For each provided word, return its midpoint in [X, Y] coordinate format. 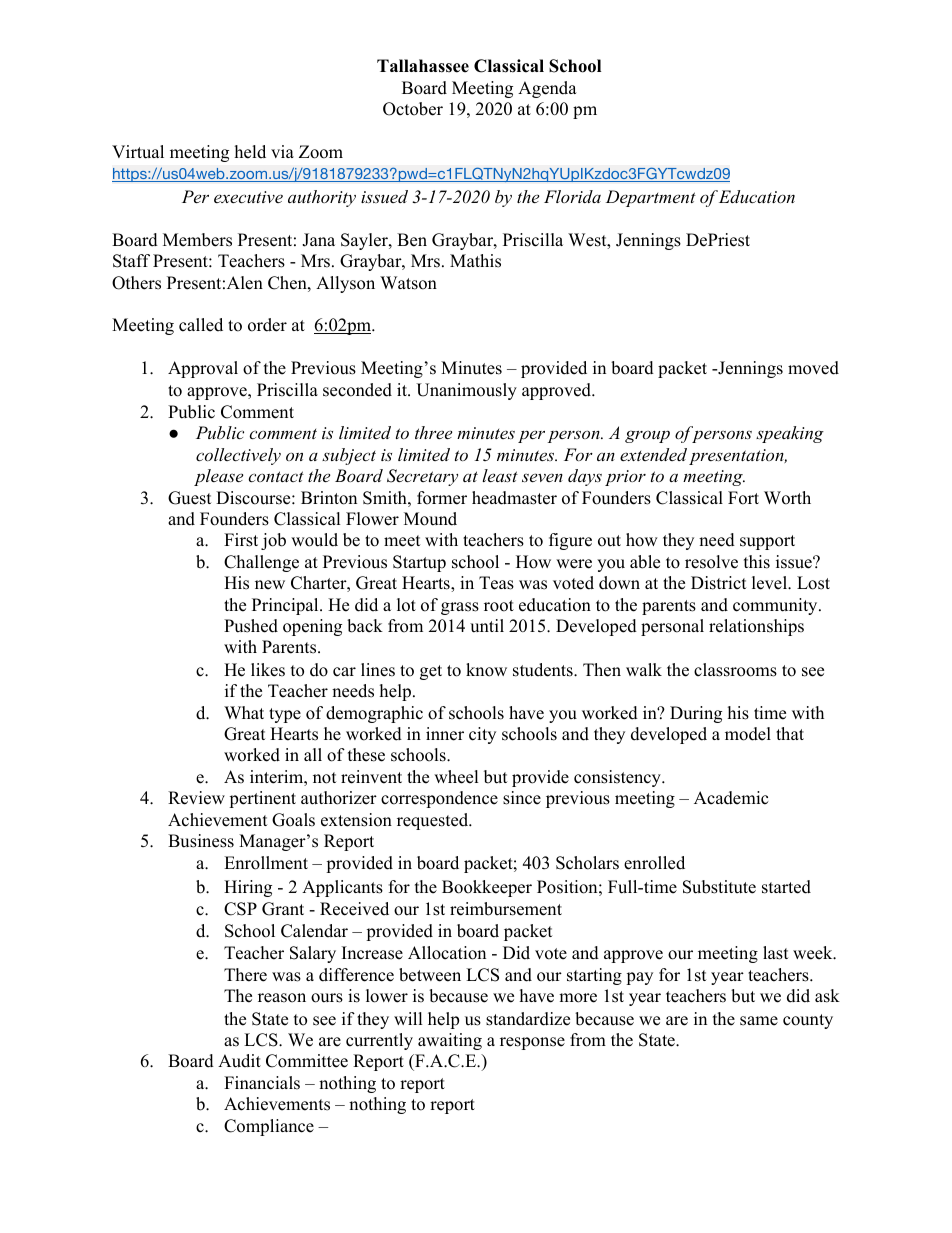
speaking [790, 434]
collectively [238, 456]
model [748, 734]
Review [196, 798]
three [433, 432]
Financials [262, 1083]
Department [651, 198]
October [413, 109]
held [250, 152]
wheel [456, 777]
